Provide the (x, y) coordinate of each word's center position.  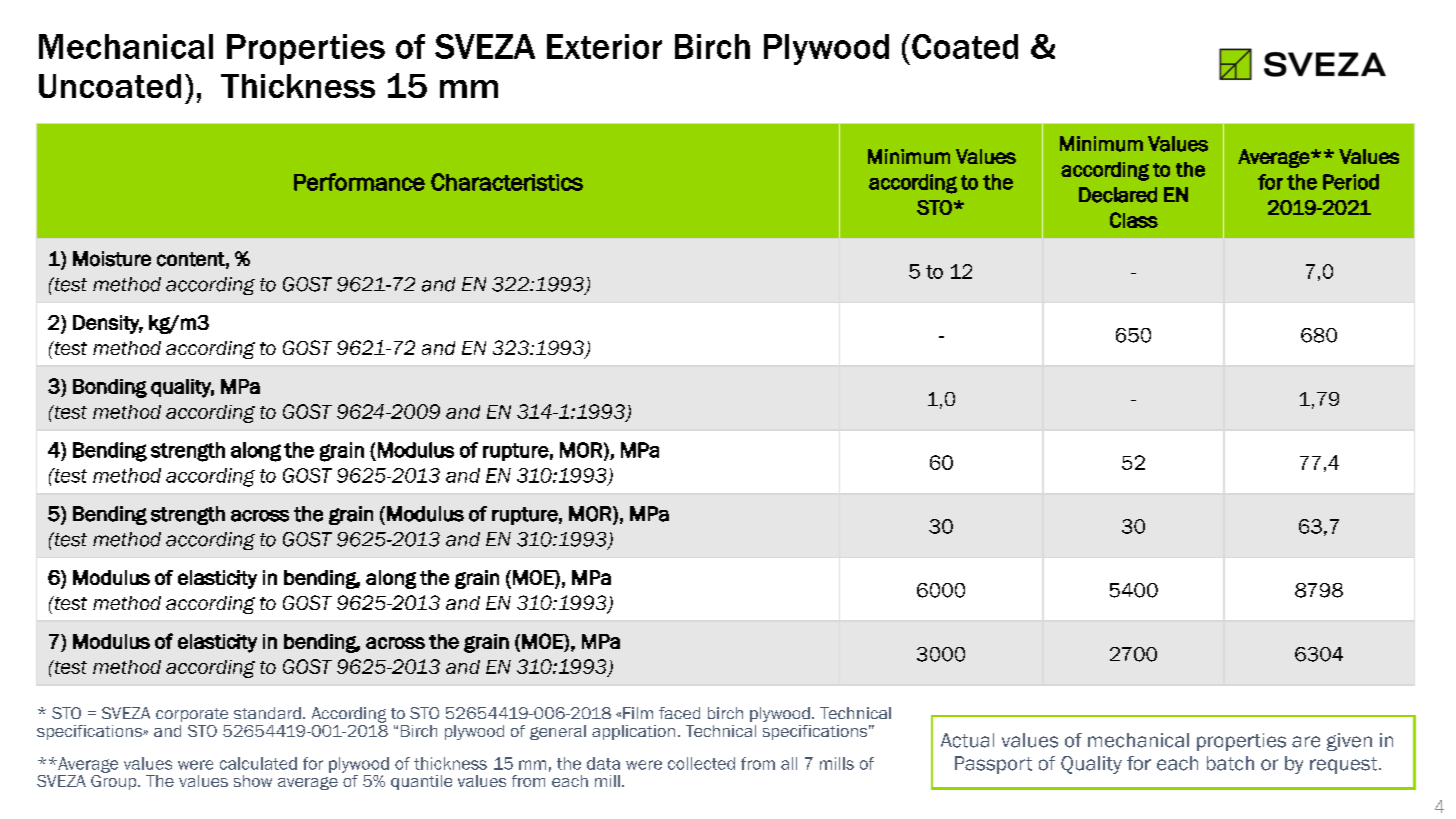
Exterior (604, 46)
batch (1230, 763)
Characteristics (507, 182)
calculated (258, 763)
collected (701, 763)
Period (1351, 182)
